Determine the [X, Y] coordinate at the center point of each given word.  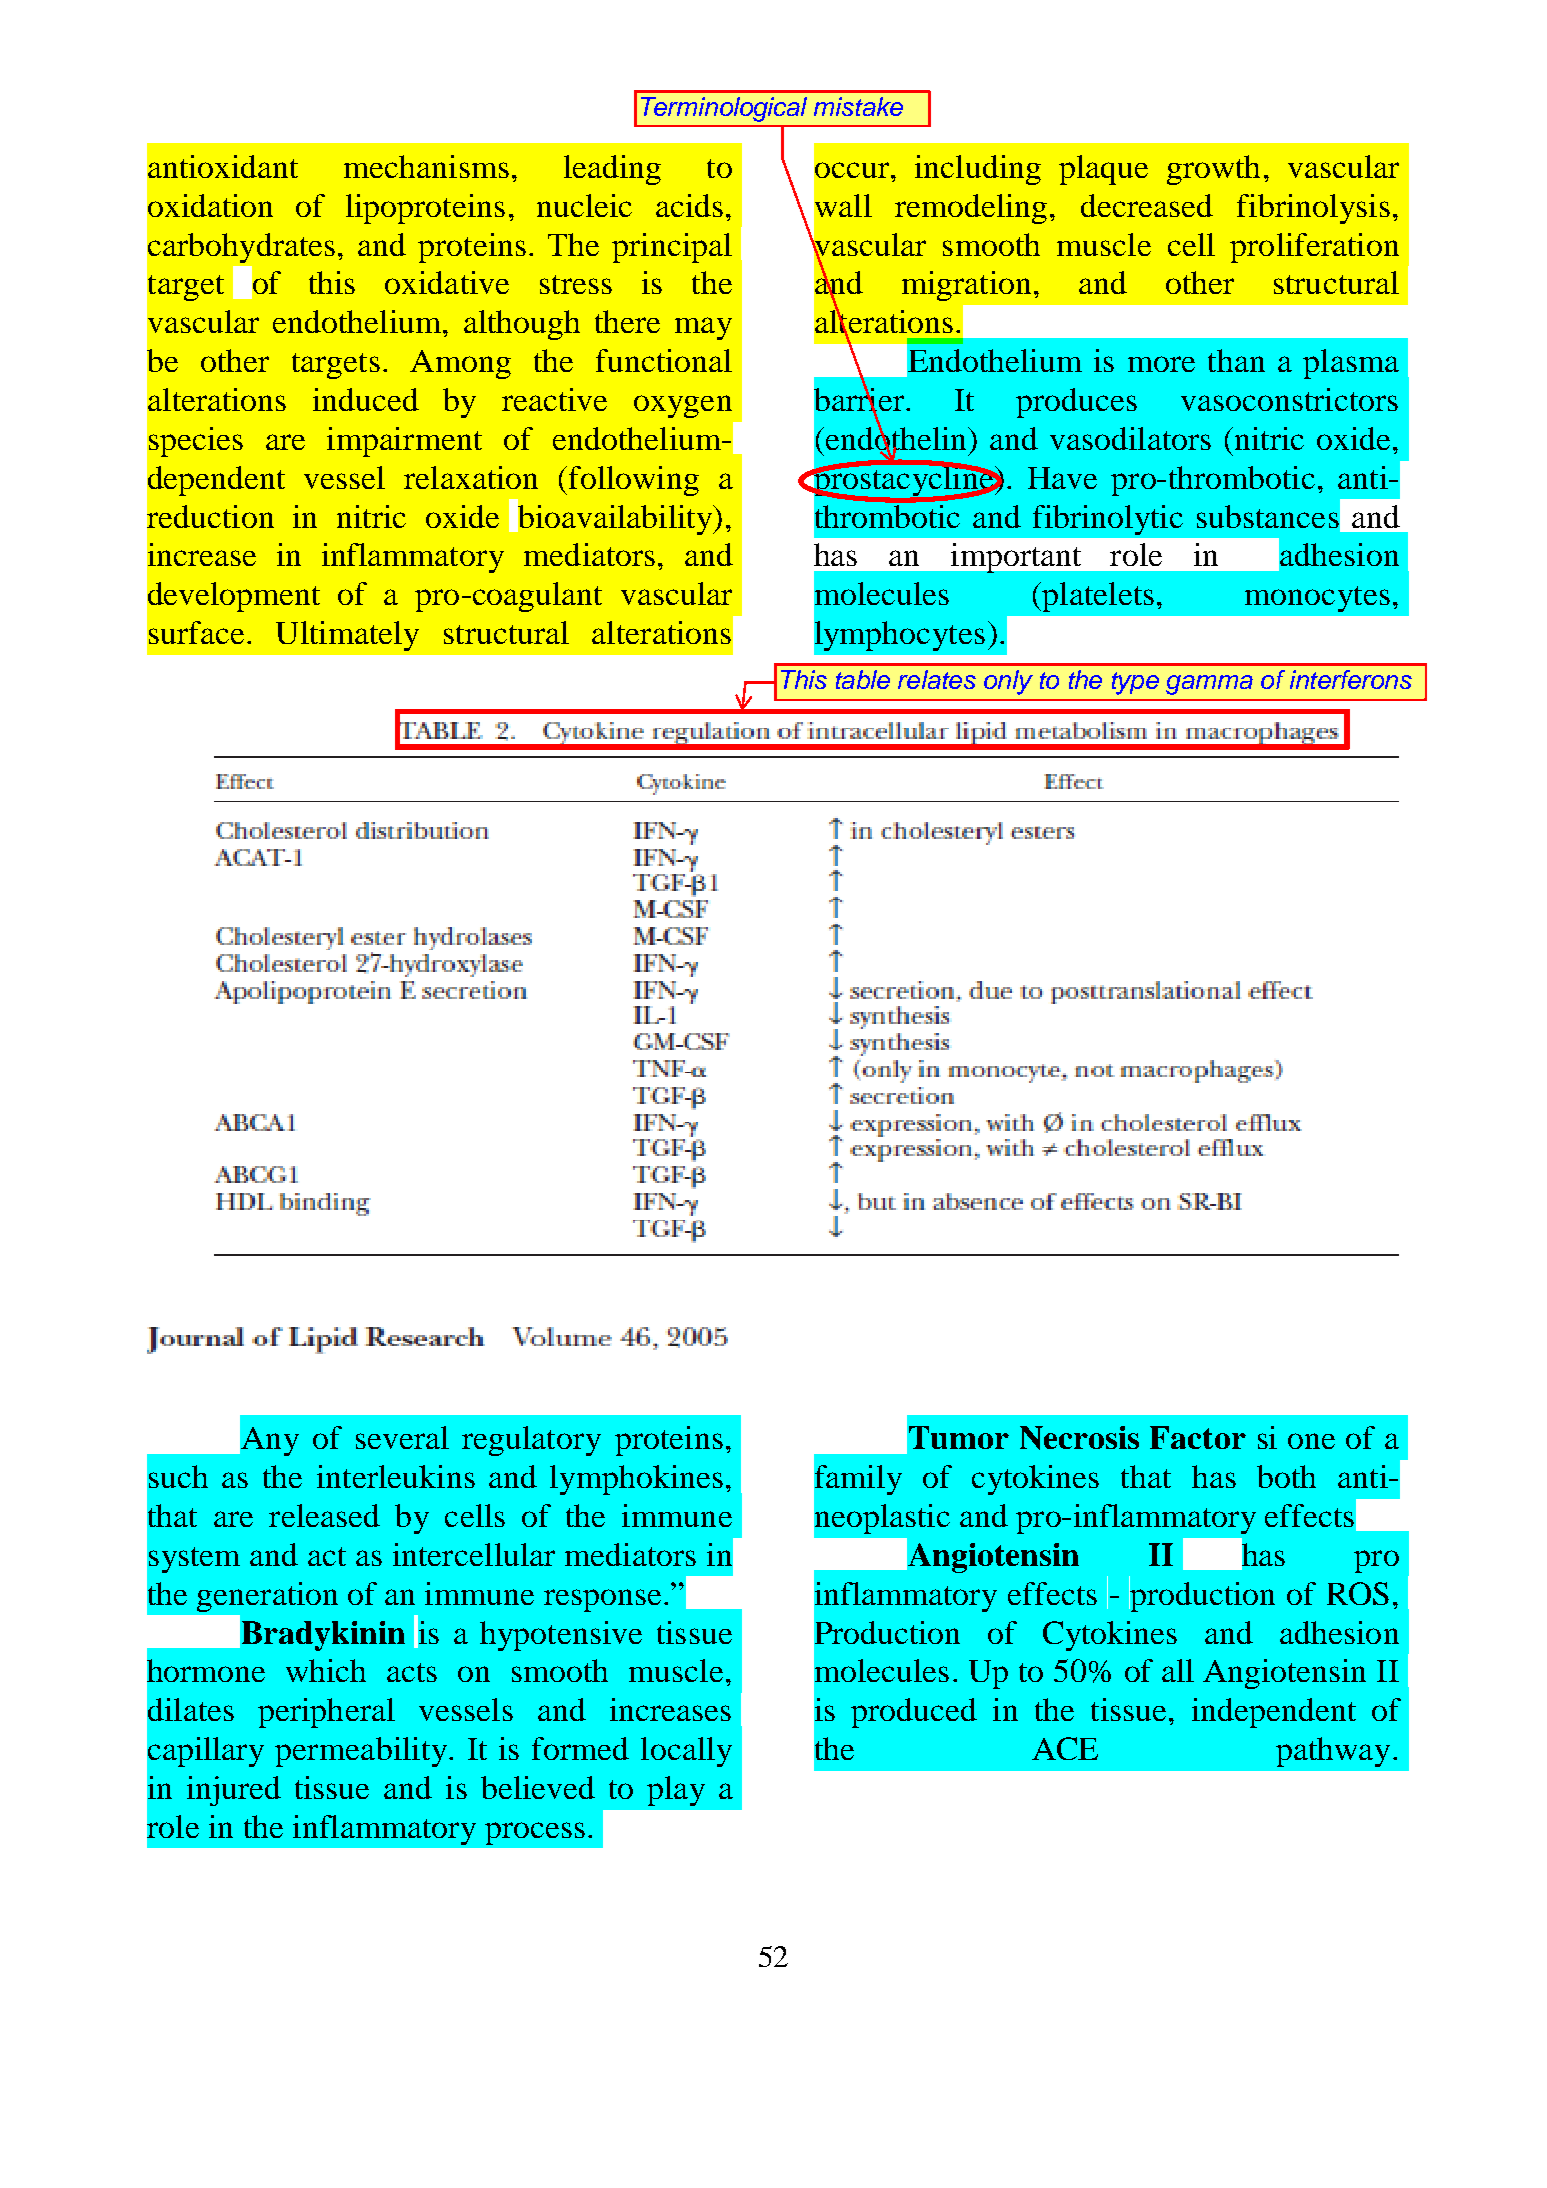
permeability [361, 1752]
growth [1213, 170]
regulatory [531, 1441]
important [1016, 558]
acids [689, 205]
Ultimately [347, 636]
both [1286, 1476]
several [402, 1437]
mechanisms [426, 166]
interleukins [396, 1476]
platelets [1097, 597]
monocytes [1317, 599]
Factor [1198, 1437]
